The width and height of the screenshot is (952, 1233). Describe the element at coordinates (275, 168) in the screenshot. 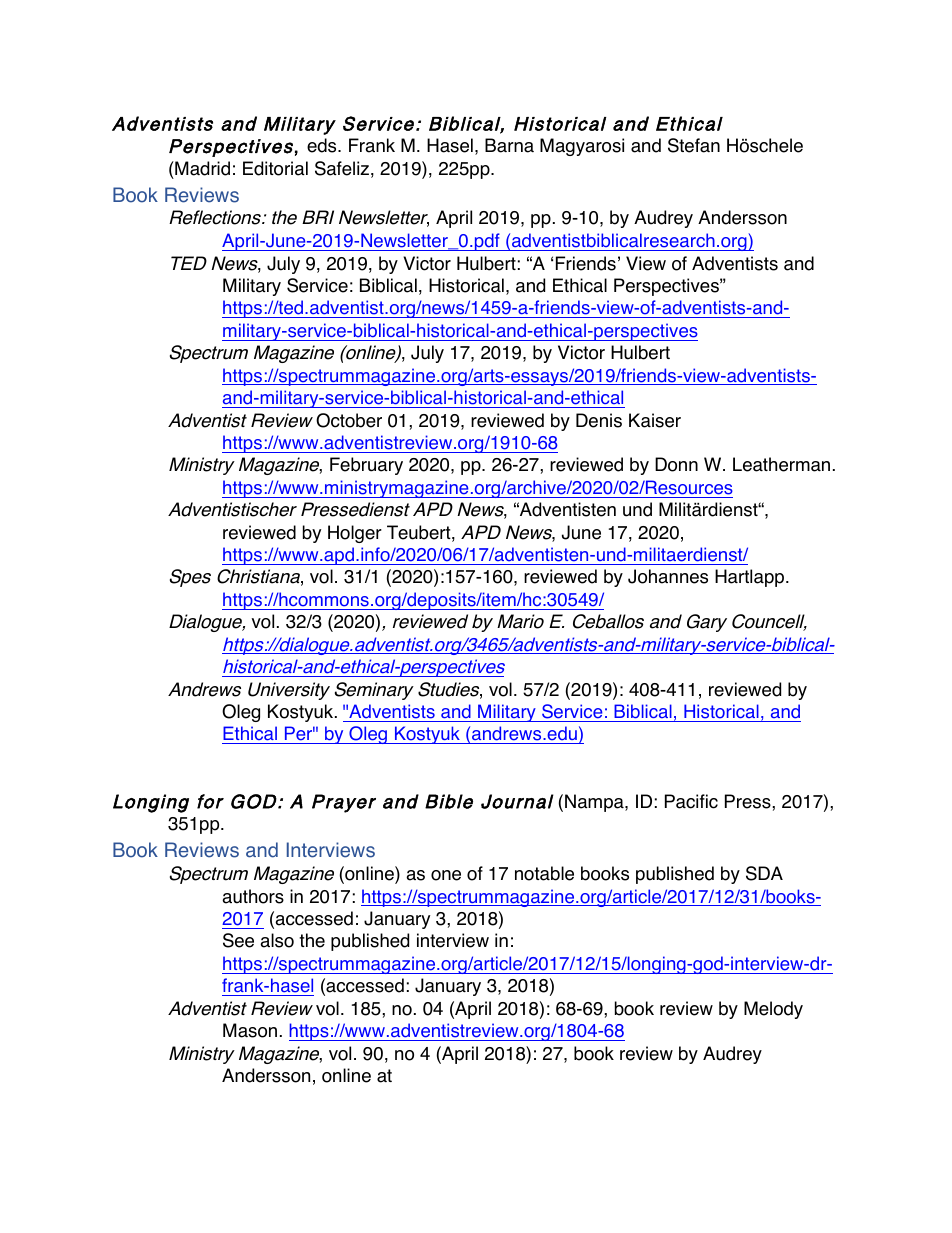

I see `Editorial` at that location.
